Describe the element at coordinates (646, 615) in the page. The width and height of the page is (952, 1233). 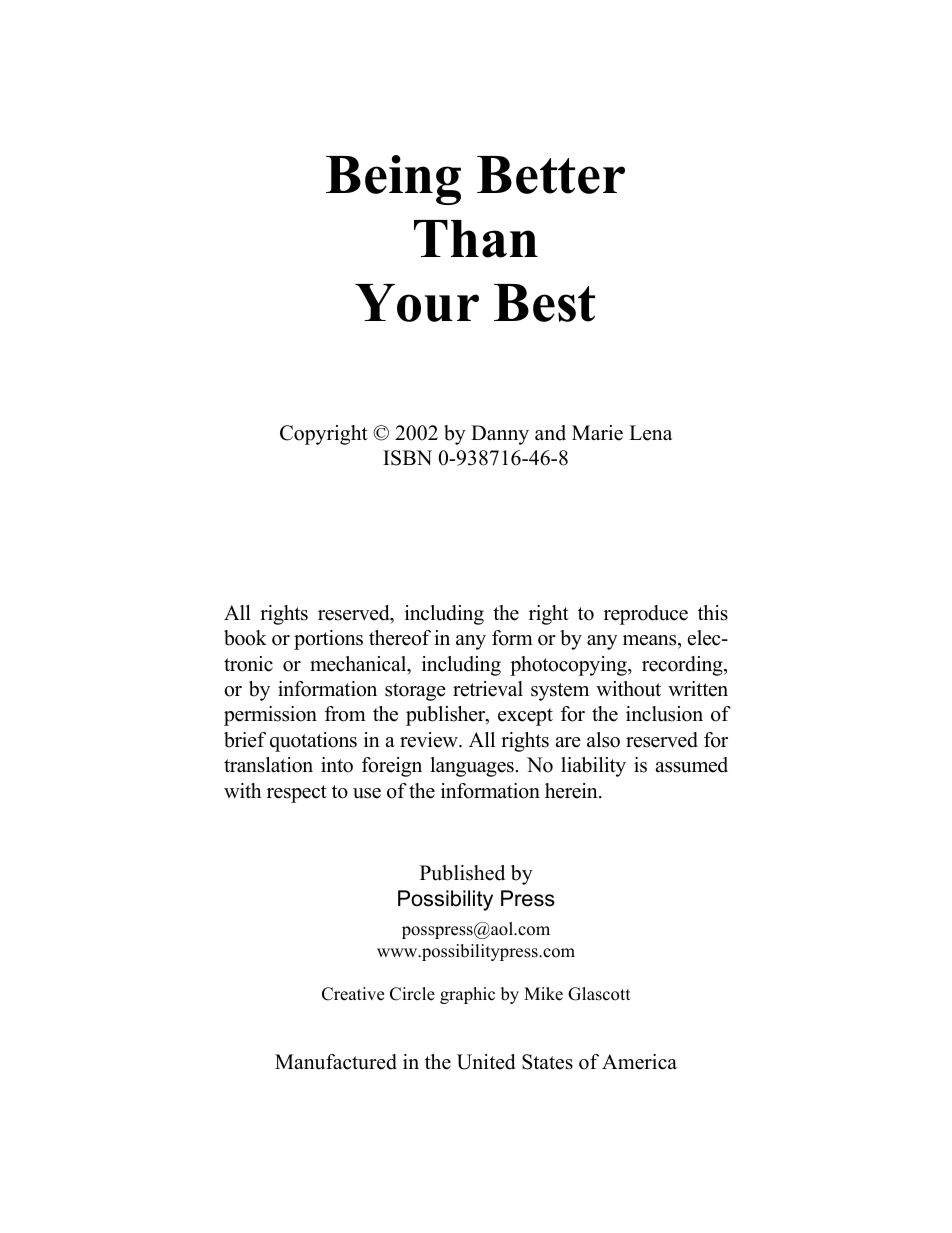
I see `reproduce` at that location.
